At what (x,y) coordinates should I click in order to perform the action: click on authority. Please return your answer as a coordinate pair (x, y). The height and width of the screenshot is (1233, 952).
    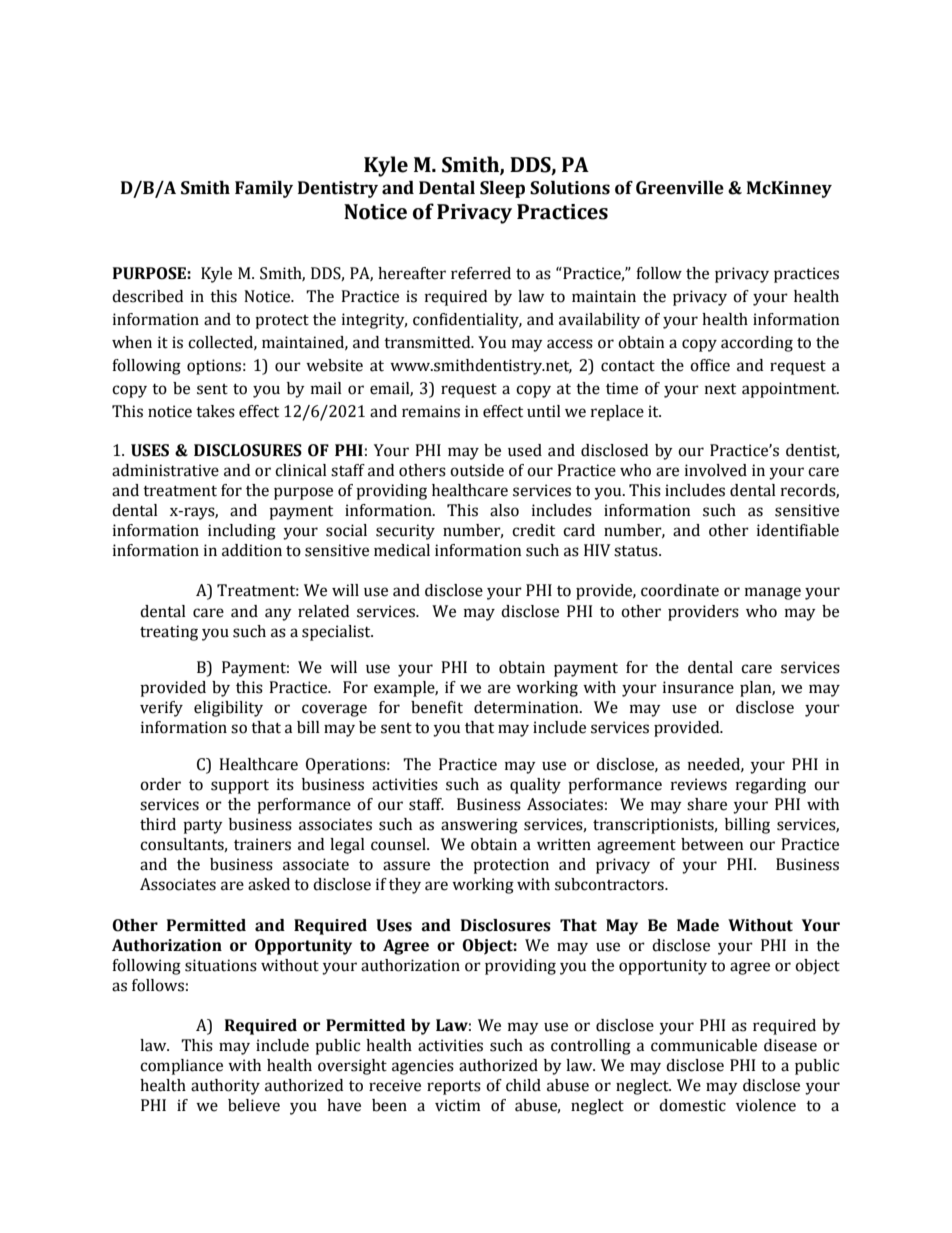
    Looking at the image, I should click on (225, 1087).
